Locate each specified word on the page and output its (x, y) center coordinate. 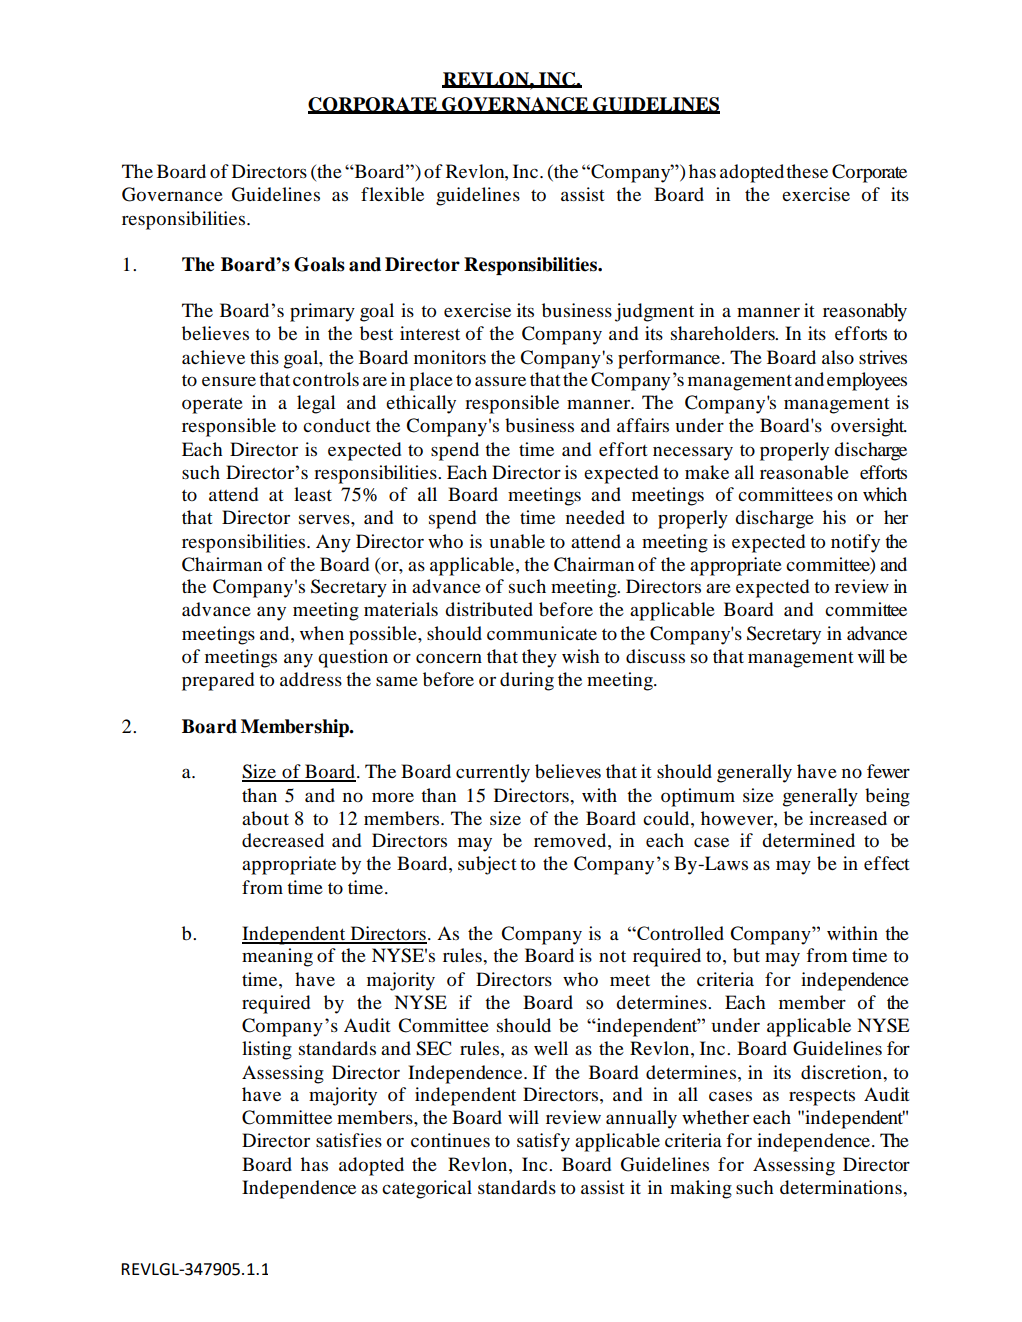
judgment (654, 312)
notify (855, 543)
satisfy (543, 1142)
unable (517, 541)
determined (808, 840)
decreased (283, 840)
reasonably (865, 312)
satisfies (349, 1140)
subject (487, 865)
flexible (392, 194)
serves (325, 519)
